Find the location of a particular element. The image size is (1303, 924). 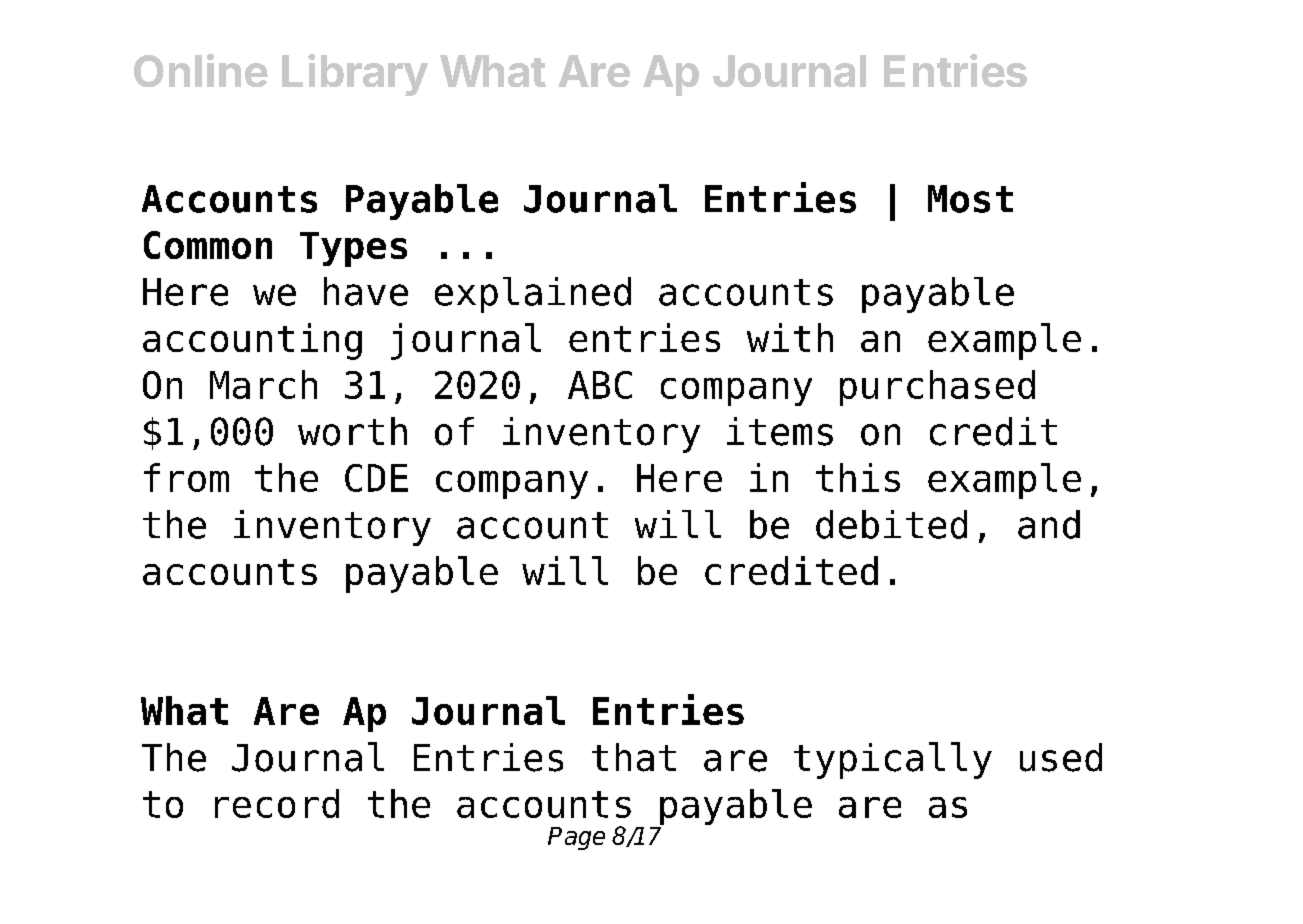

that is located at coordinates (634, 757).
